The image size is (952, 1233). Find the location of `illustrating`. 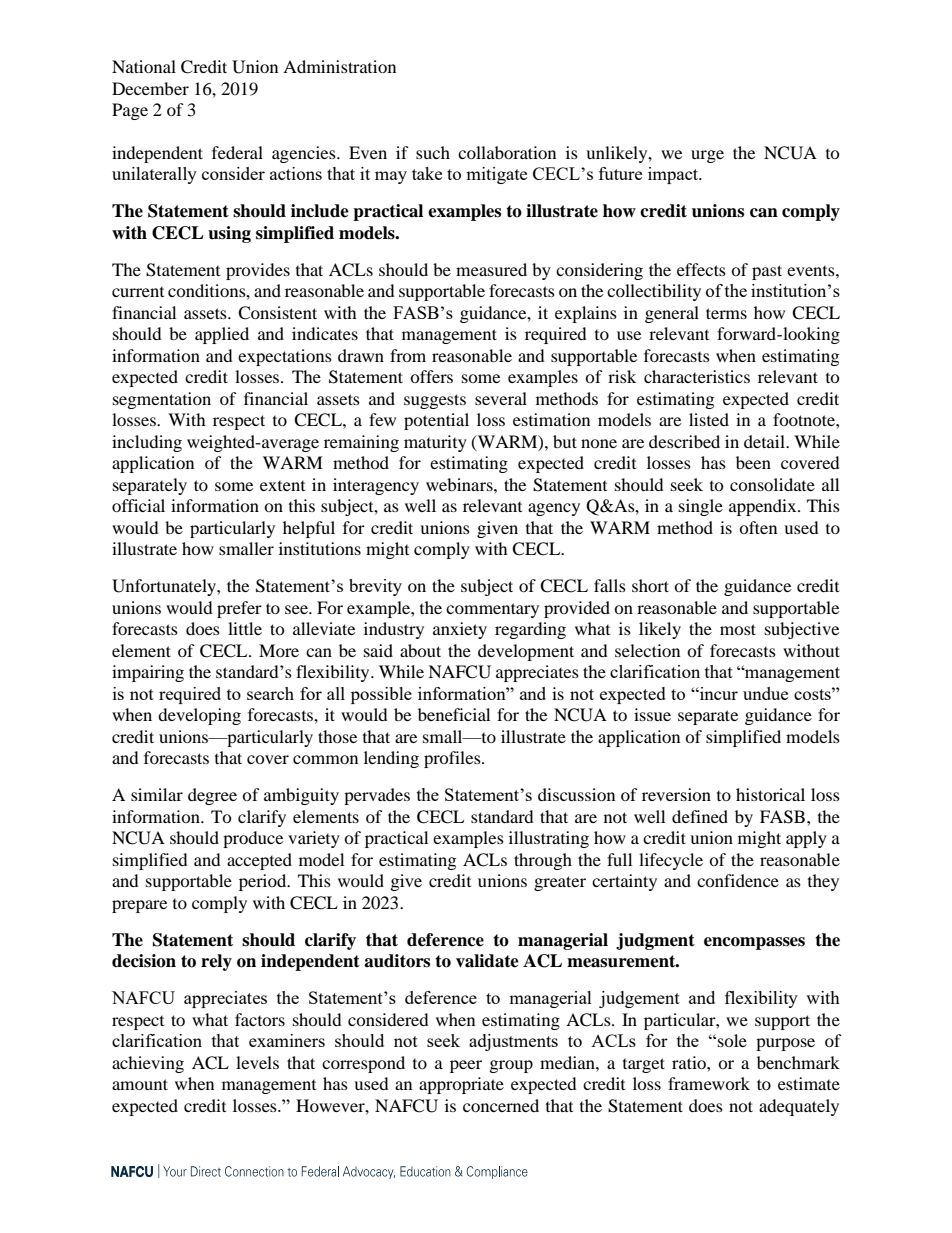

illustrating is located at coordinates (549, 839).
